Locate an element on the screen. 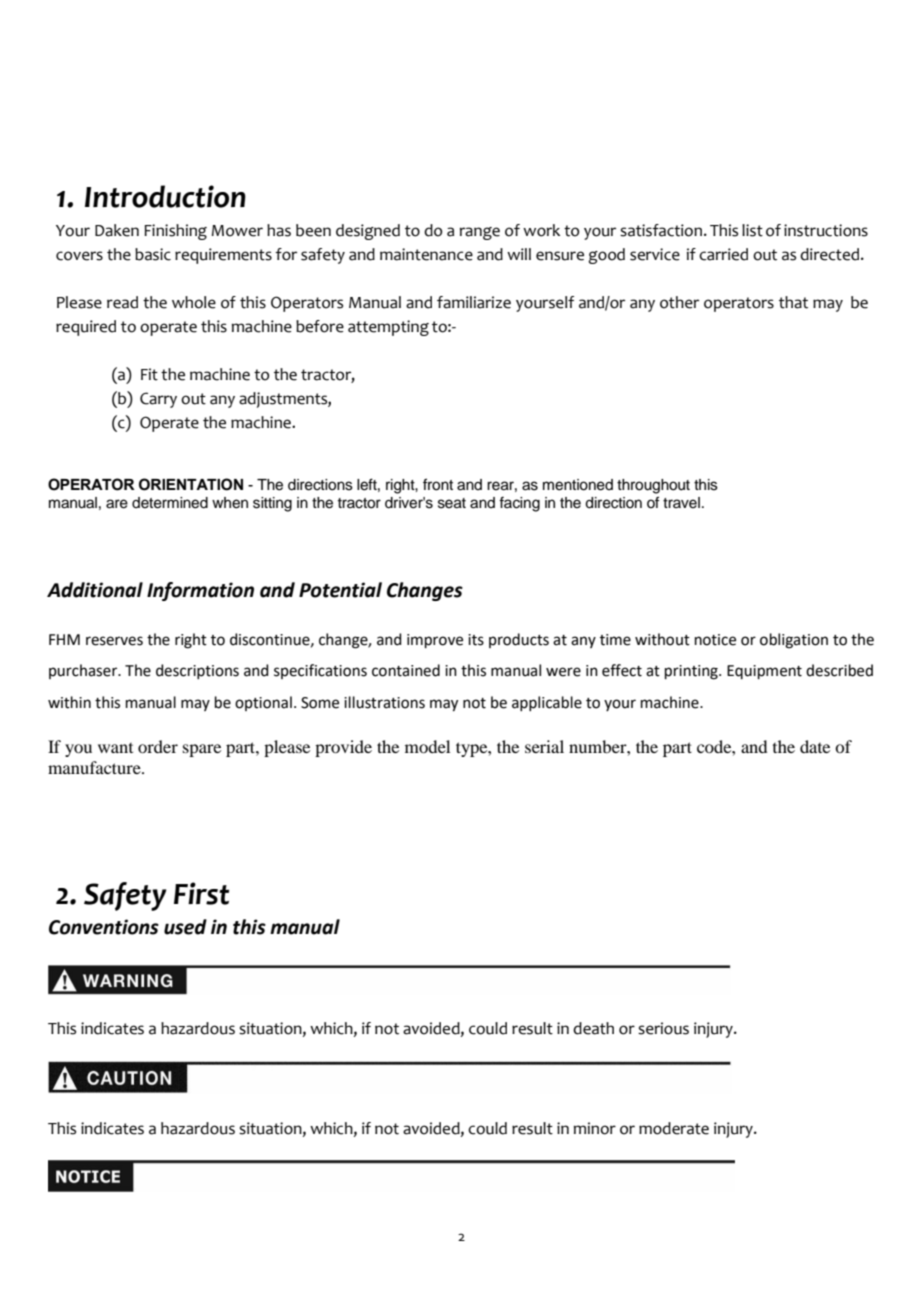 The height and width of the screenshot is (1307, 924). used is located at coordinates (185, 927).
